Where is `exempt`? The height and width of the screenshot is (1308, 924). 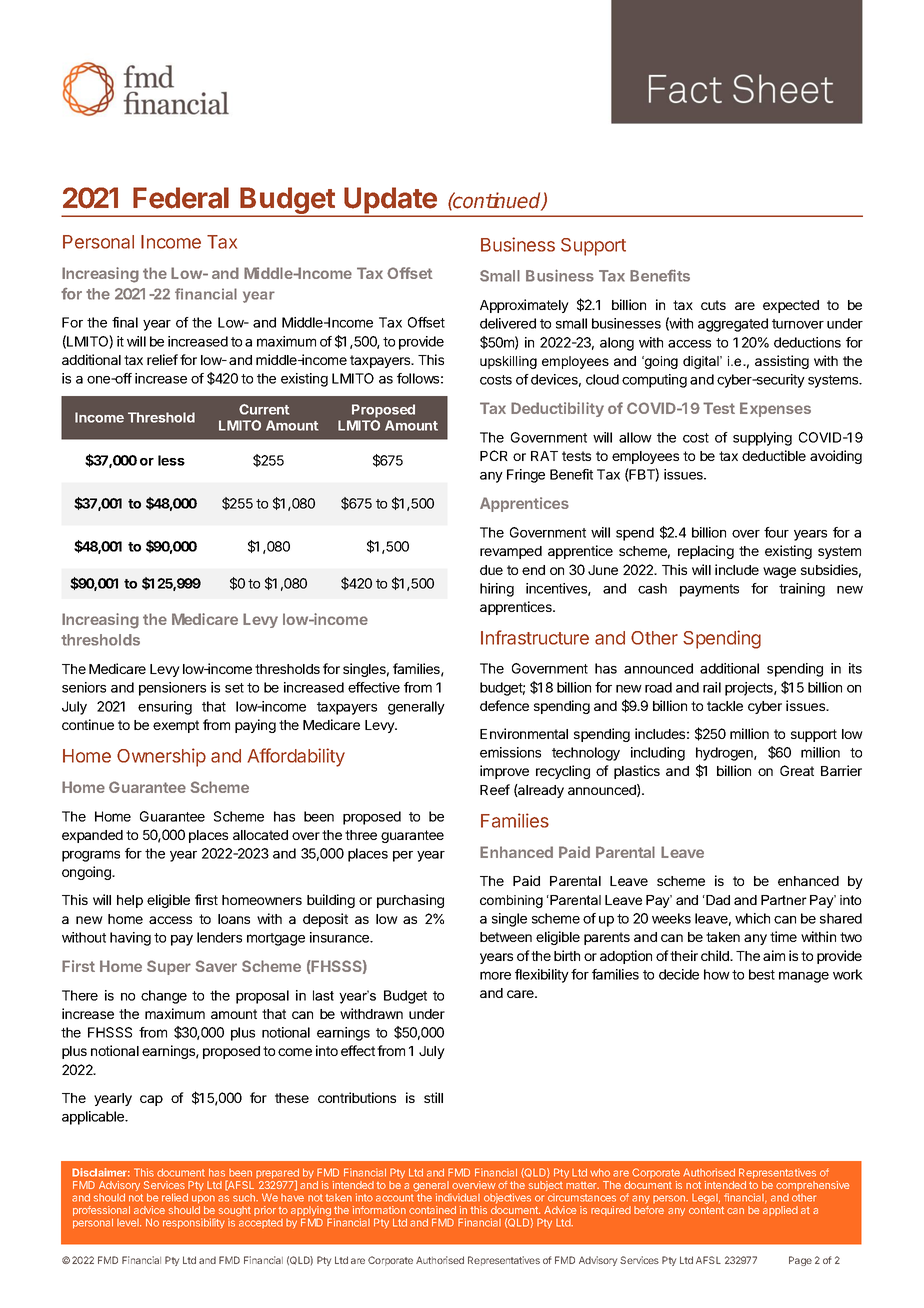 exempt is located at coordinates (176, 726).
